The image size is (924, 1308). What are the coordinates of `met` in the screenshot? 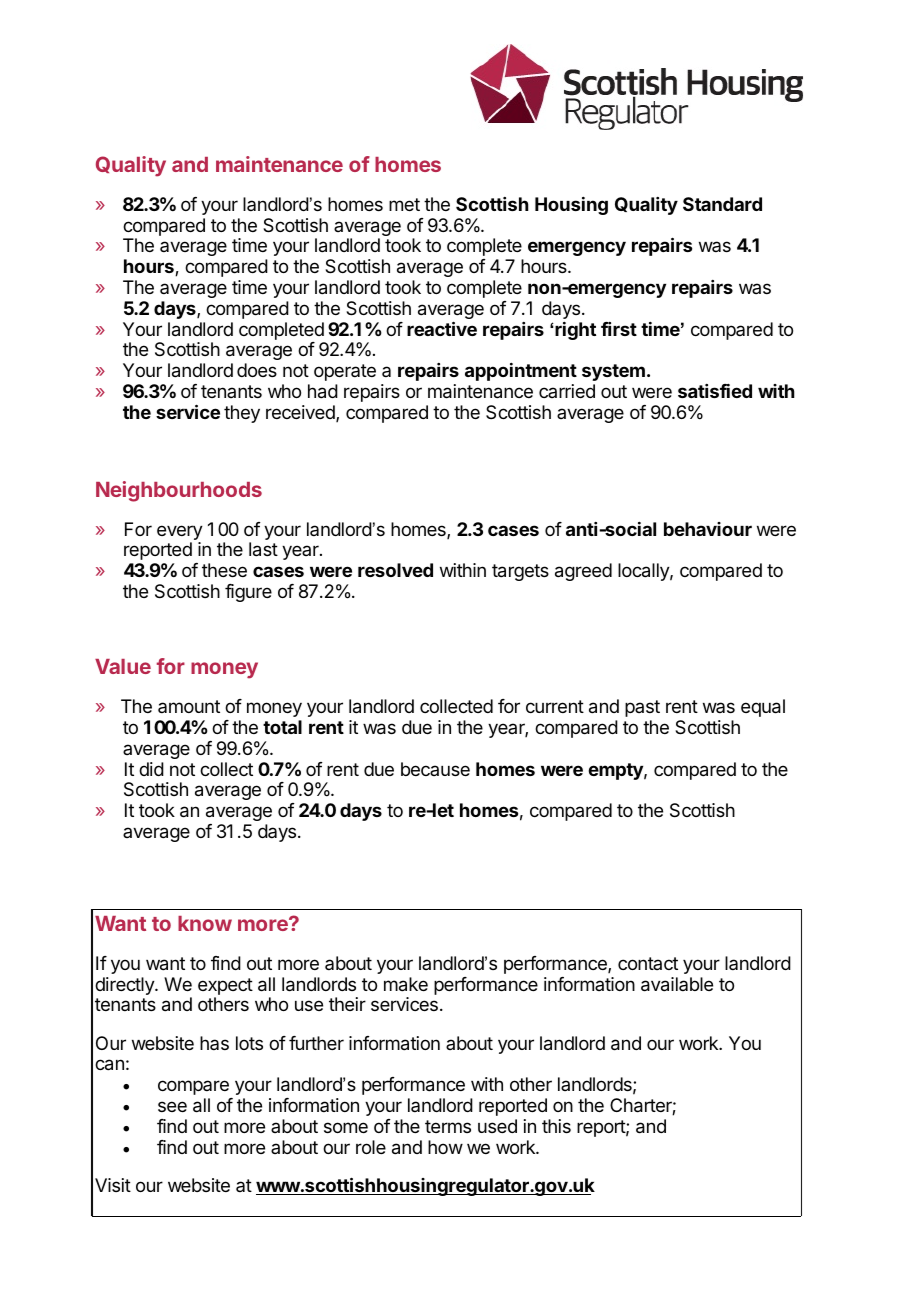 It's located at (404, 204).
